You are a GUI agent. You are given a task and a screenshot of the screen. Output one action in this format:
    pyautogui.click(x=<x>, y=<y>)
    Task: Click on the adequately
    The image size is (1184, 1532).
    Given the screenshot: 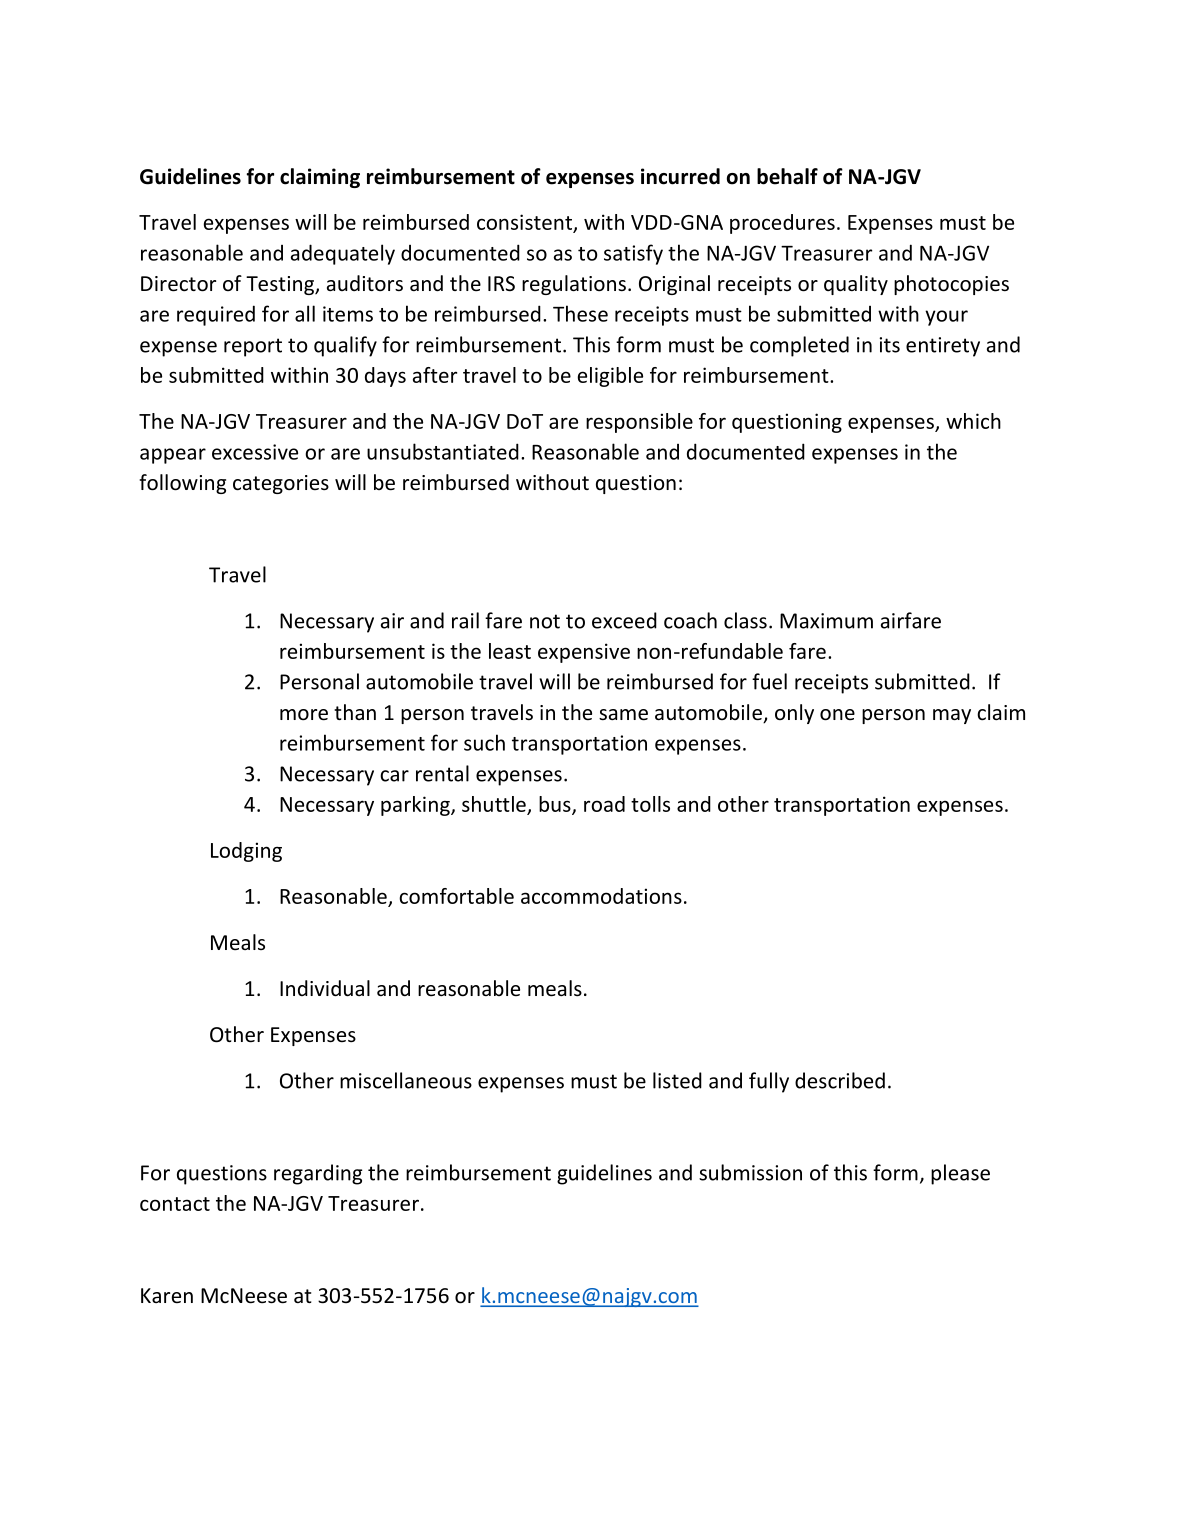 What is the action you would take?
    pyautogui.click(x=343, y=254)
